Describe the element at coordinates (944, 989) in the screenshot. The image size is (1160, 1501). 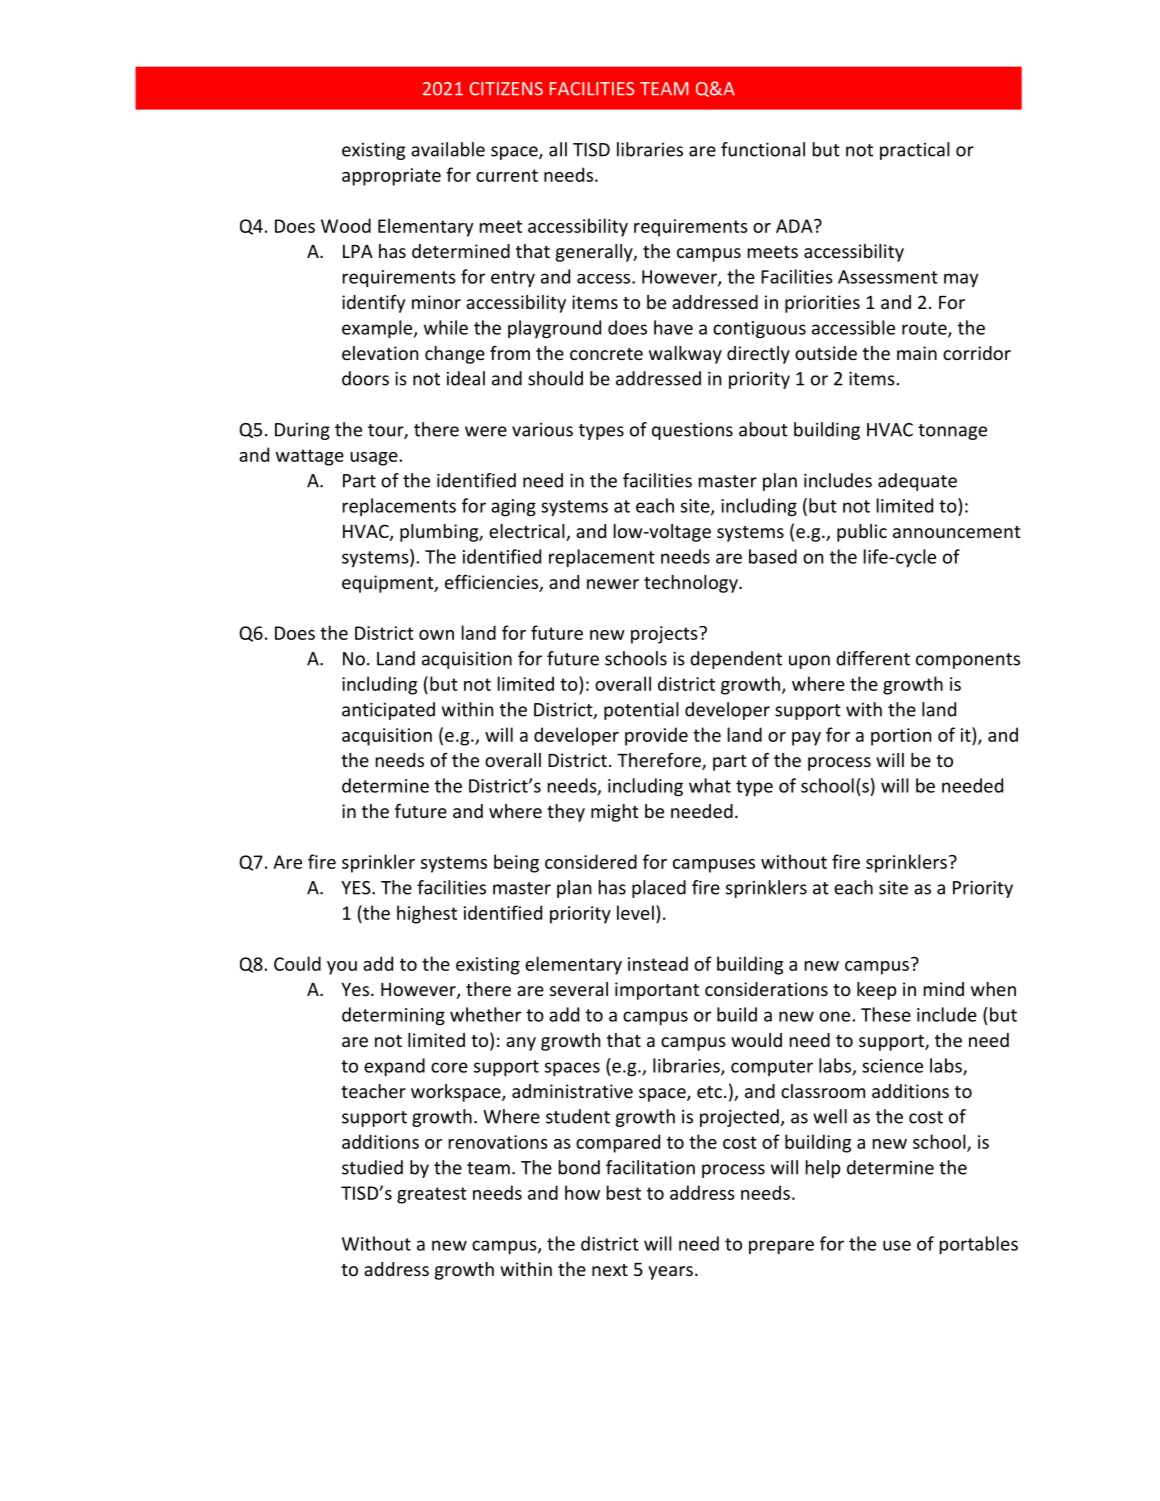
I see `mind` at that location.
